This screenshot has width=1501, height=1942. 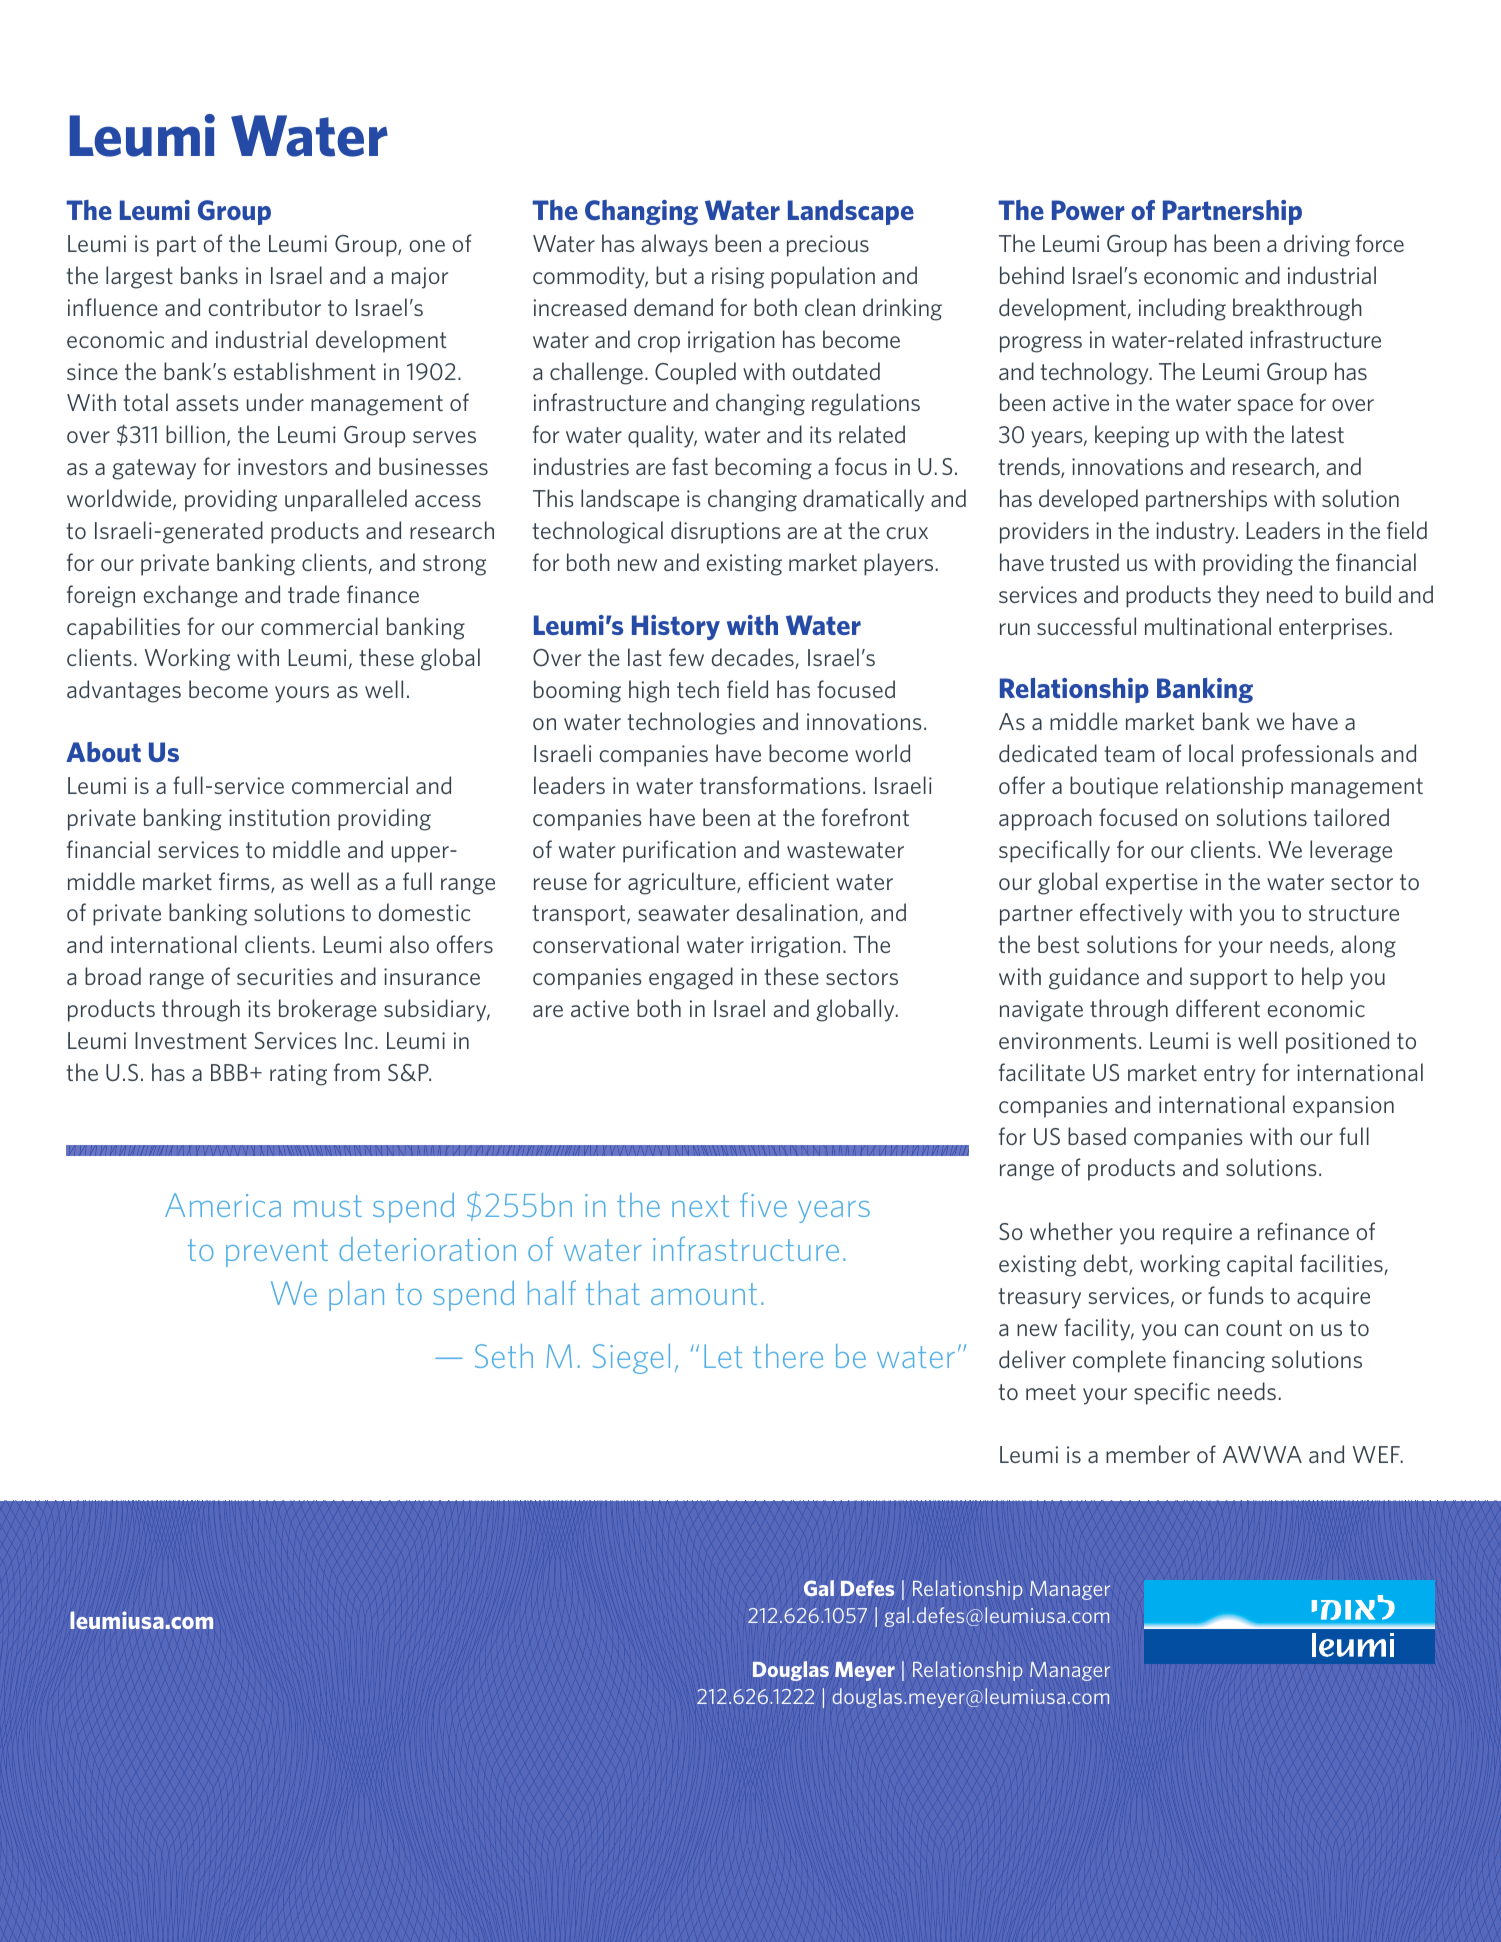 What do you see at coordinates (1218, 1008) in the screenshot?
I see `different` at bounding box center [1218, 1008].
